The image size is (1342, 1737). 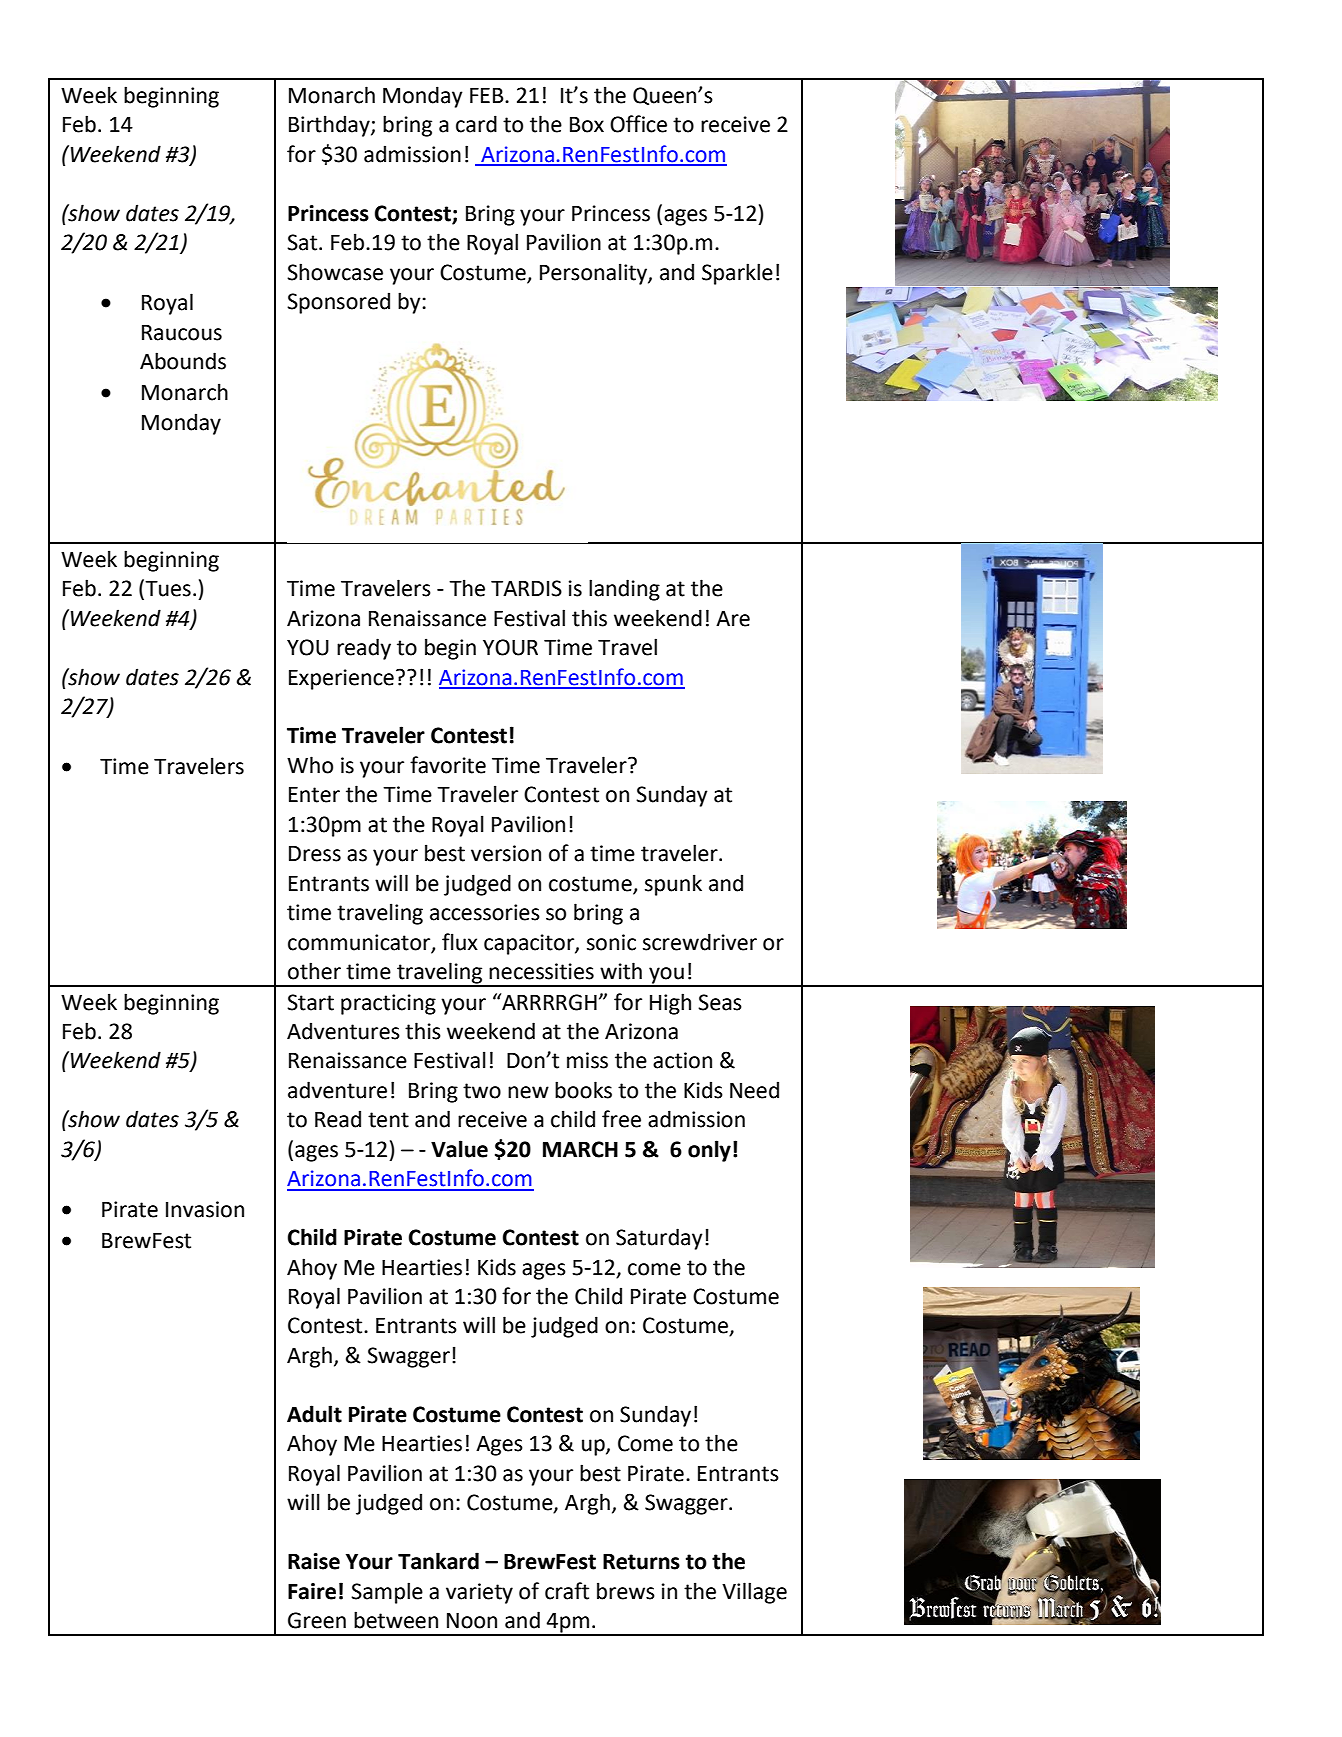 What do you see at coordinates (330, 126) in the page?
I see `Birthday` at bounding box center [330, 126].
